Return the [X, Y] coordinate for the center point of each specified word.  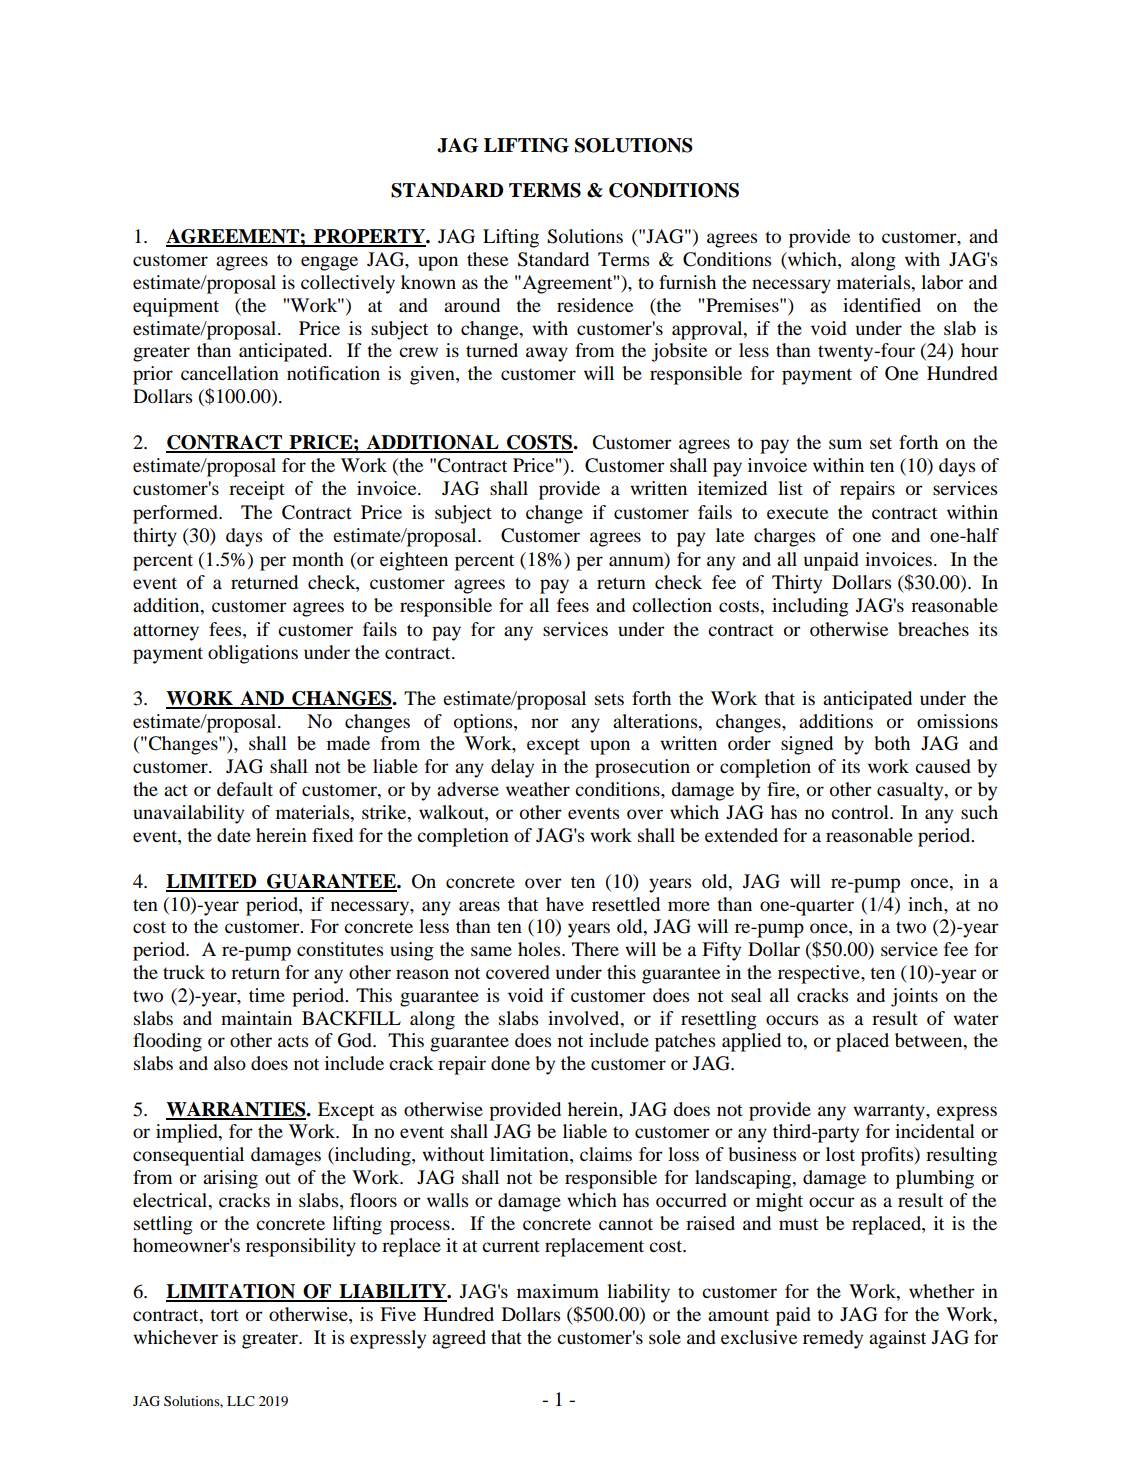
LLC [241, 1401]
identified [882, 305]
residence [595, 305]
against [897, 1339]
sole [665, 1337]
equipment [176, 307]
